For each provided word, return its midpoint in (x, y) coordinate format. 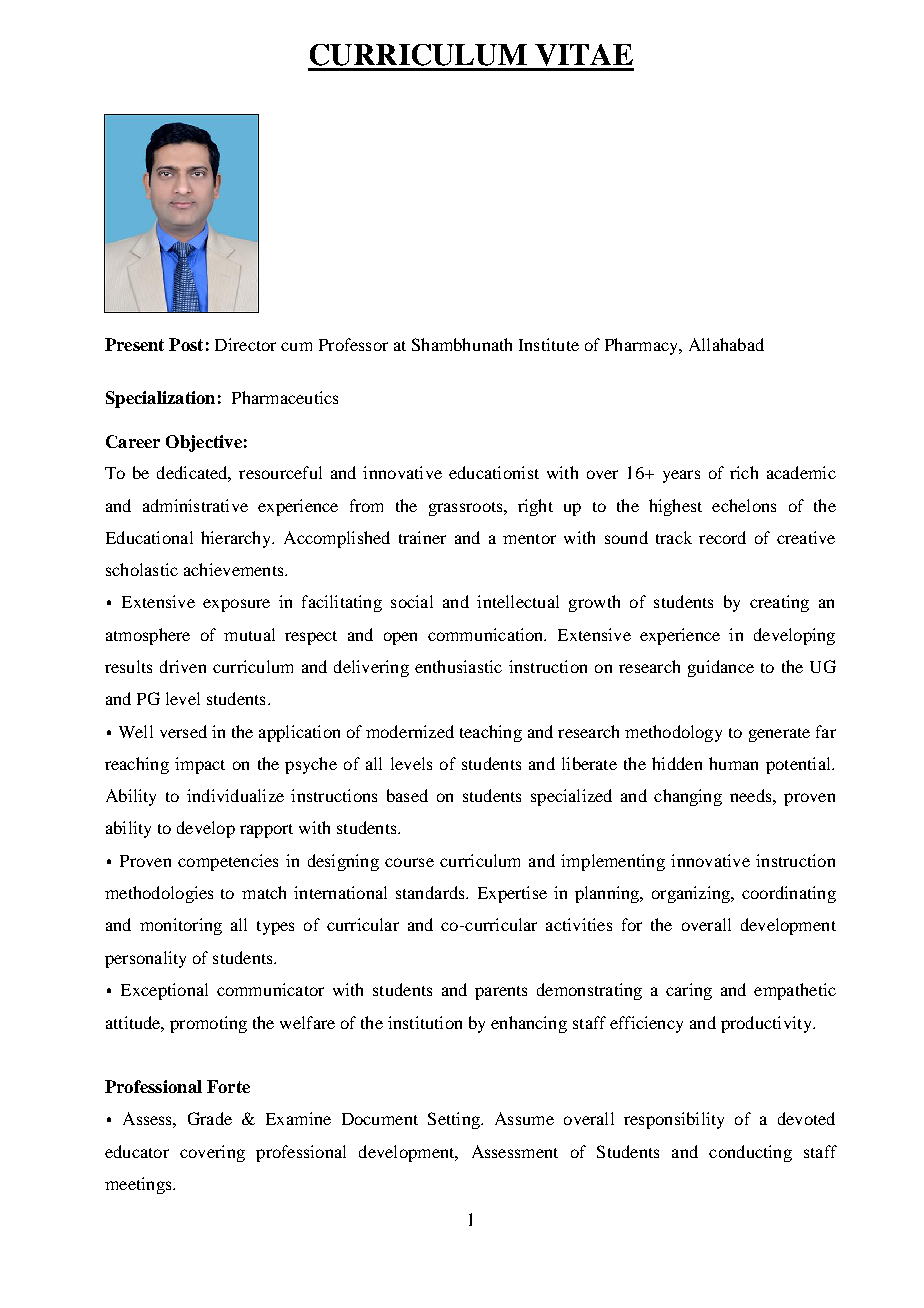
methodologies (159, 894)
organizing (692, 894)
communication (487, 634)
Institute (549, 344)
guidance (721, 668)
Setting (455, 1120)
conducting (750, 1153)
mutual (249, 634)
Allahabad (726, 344)
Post (186, 344)
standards (431, 892)
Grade (210, 1118)
